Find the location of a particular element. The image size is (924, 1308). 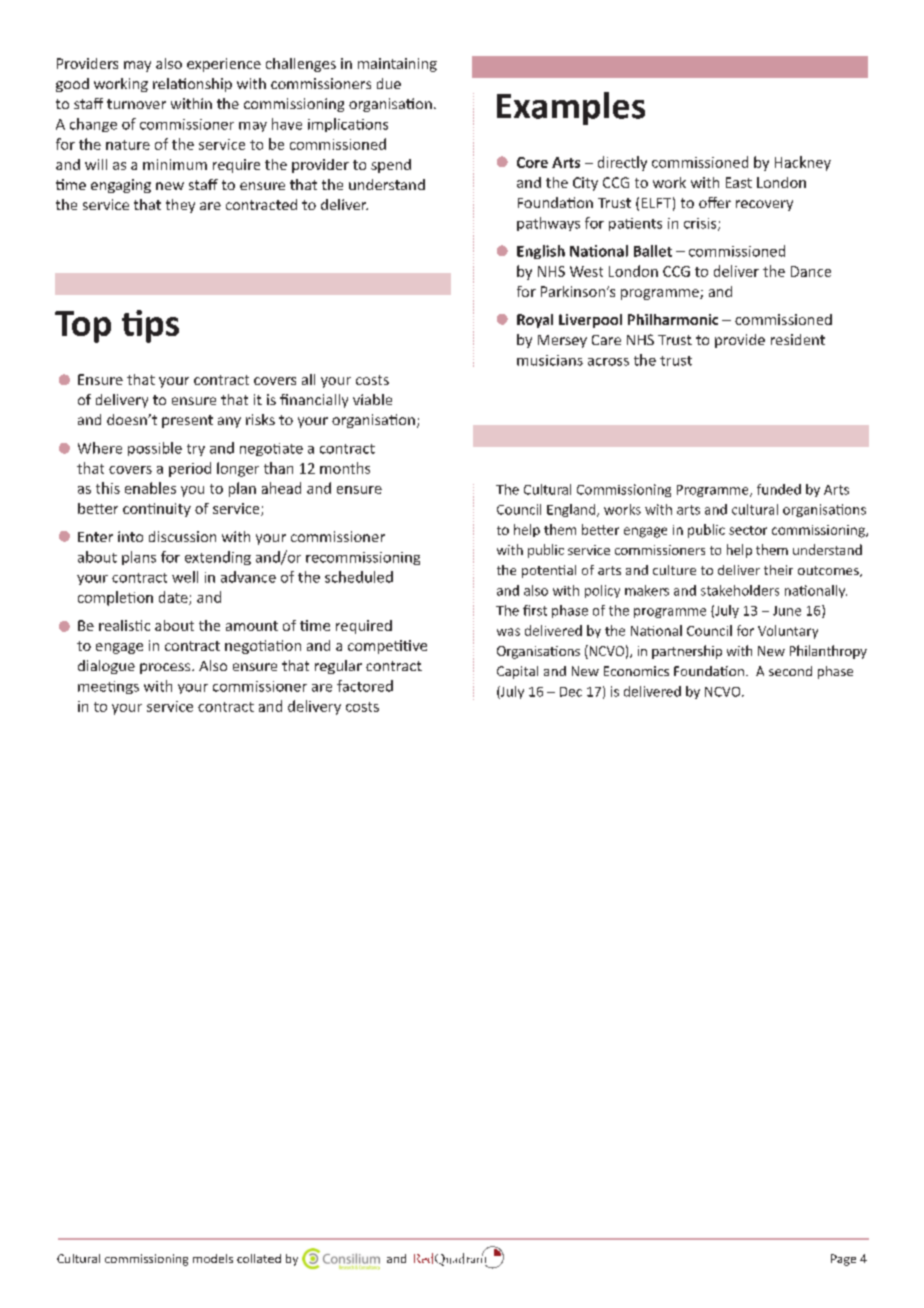

process is located at coordinates (166, 668).
